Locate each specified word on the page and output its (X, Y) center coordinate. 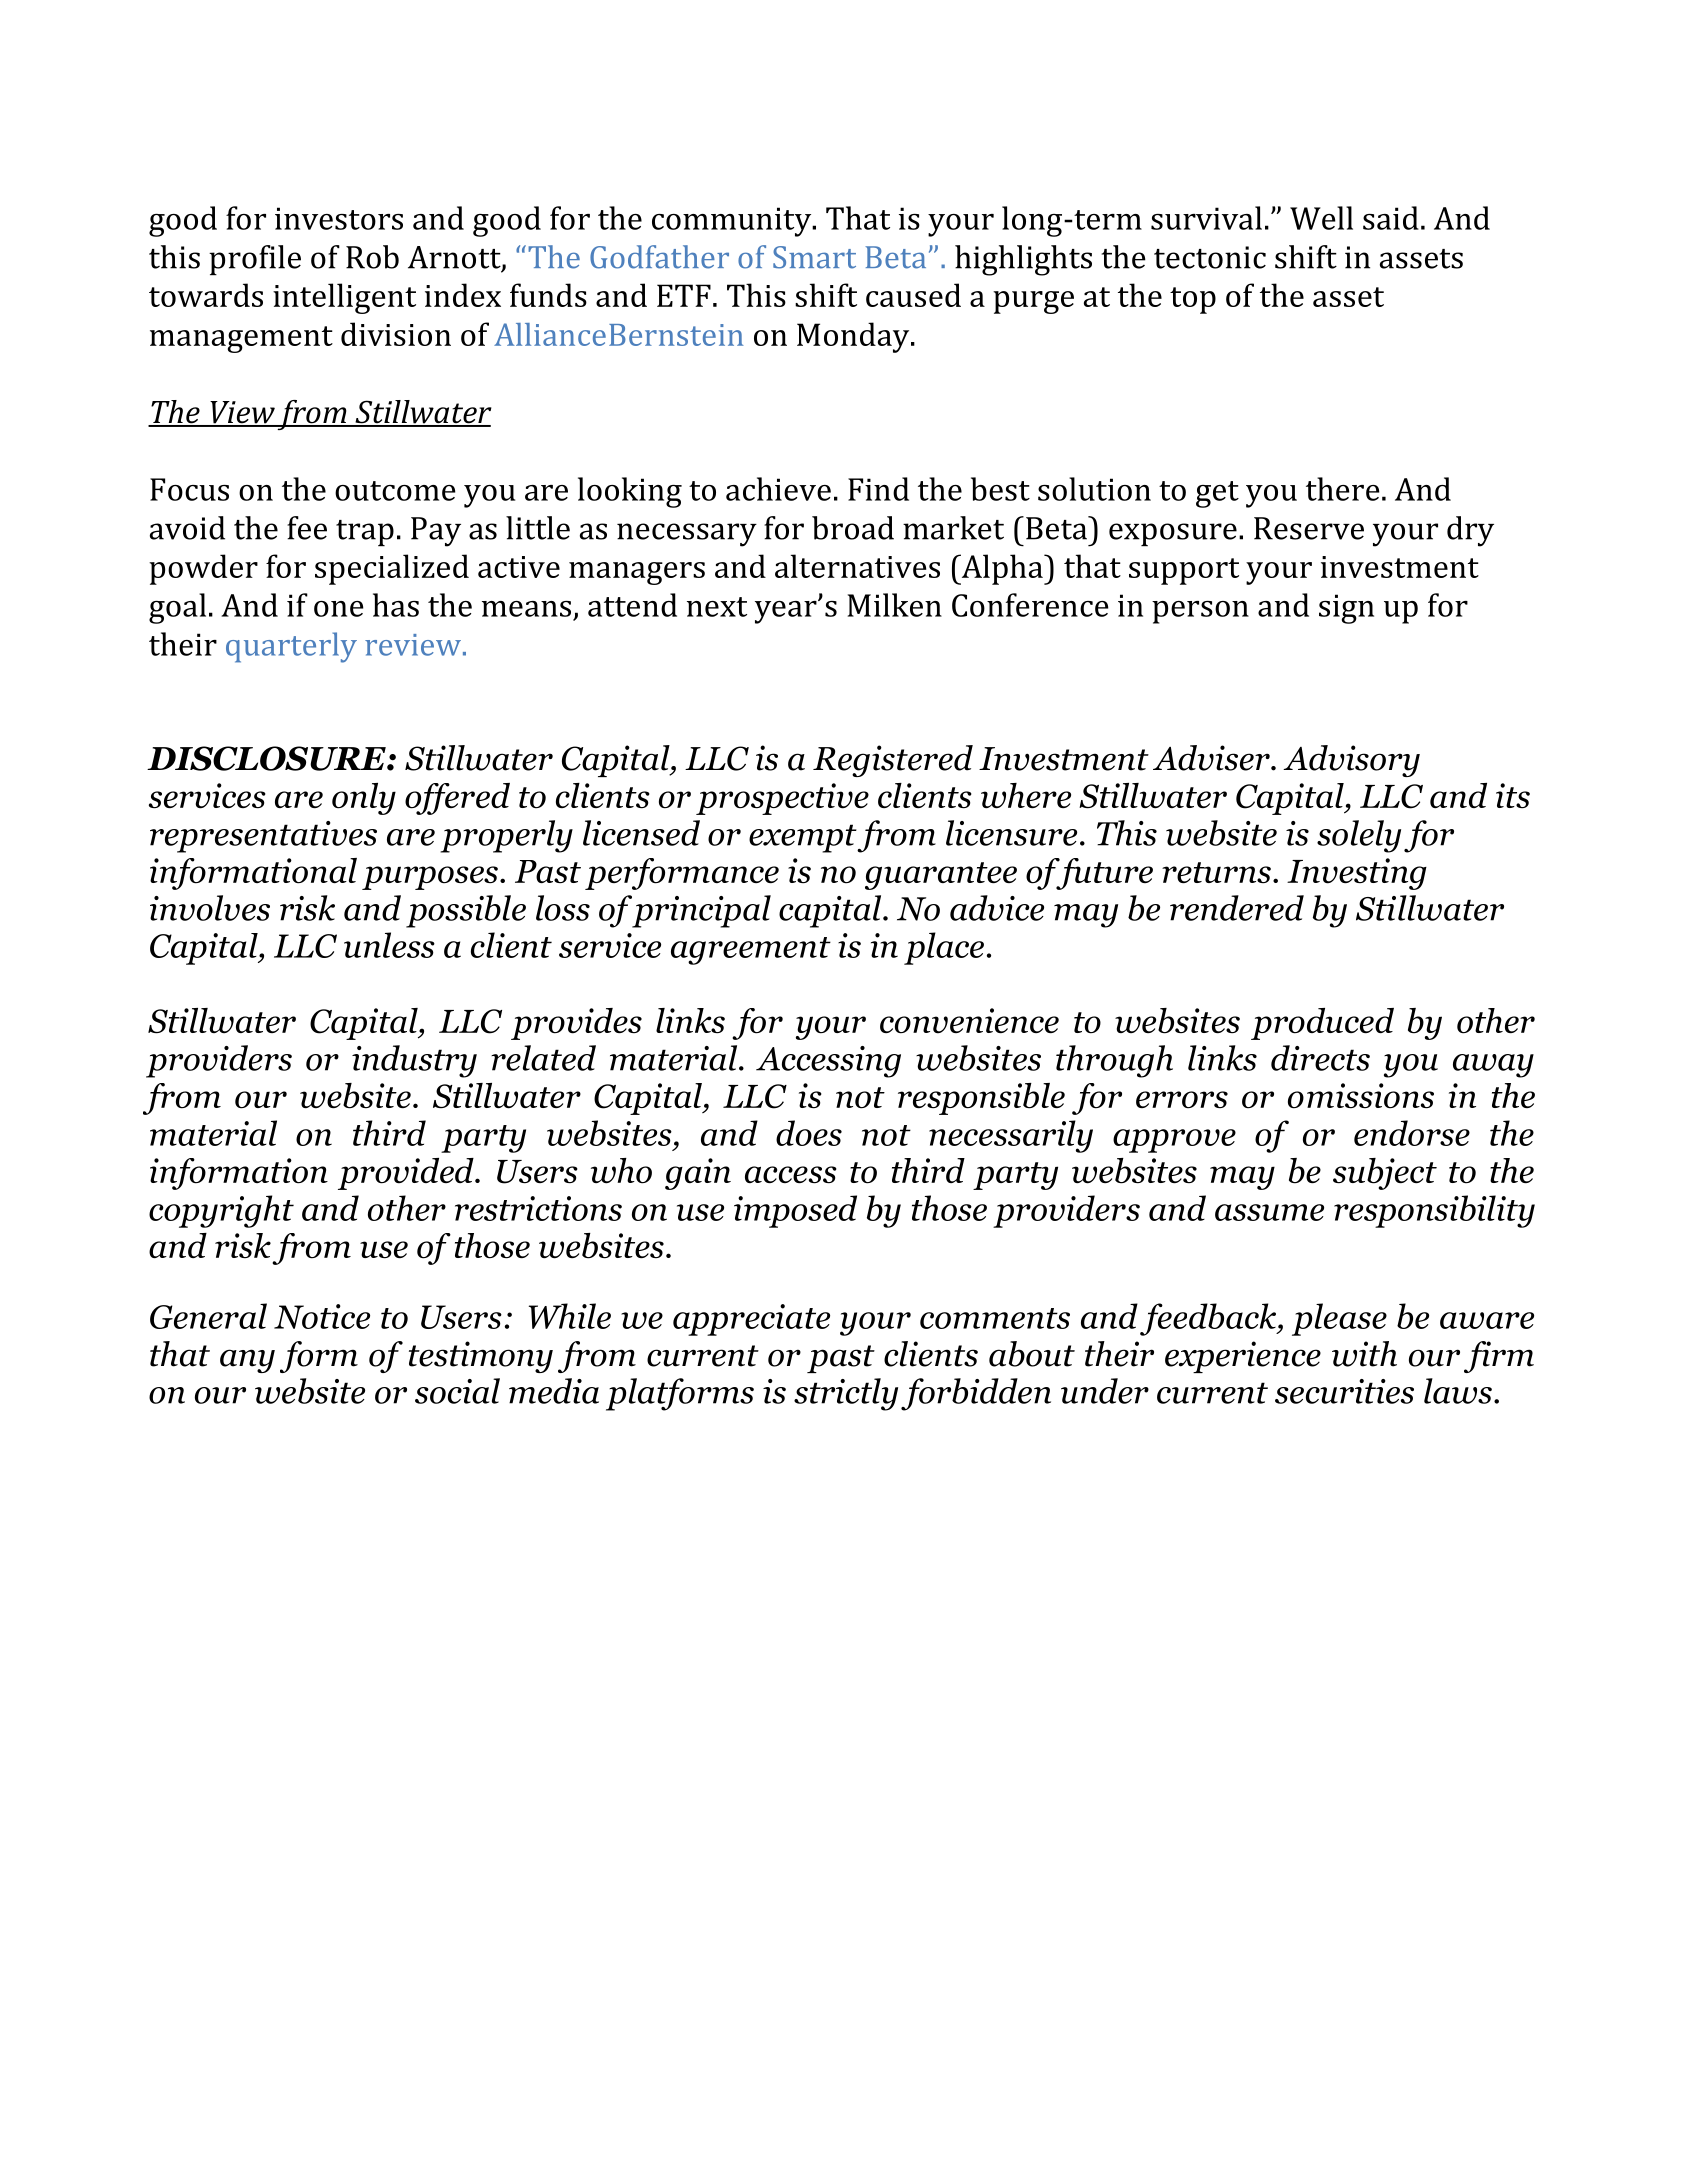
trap (365, 533)
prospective (782, 799)
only (364, 799)
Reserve (1309, 528)
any (247, 1361)
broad (853, 528)
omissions (1361, 1096)
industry (414, 1061)
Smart (814, 257)
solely (1359, 836)
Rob (372, 257)
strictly (846, 1394)
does (809, 1133)
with (1364, 1354)
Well (1321, 218)
